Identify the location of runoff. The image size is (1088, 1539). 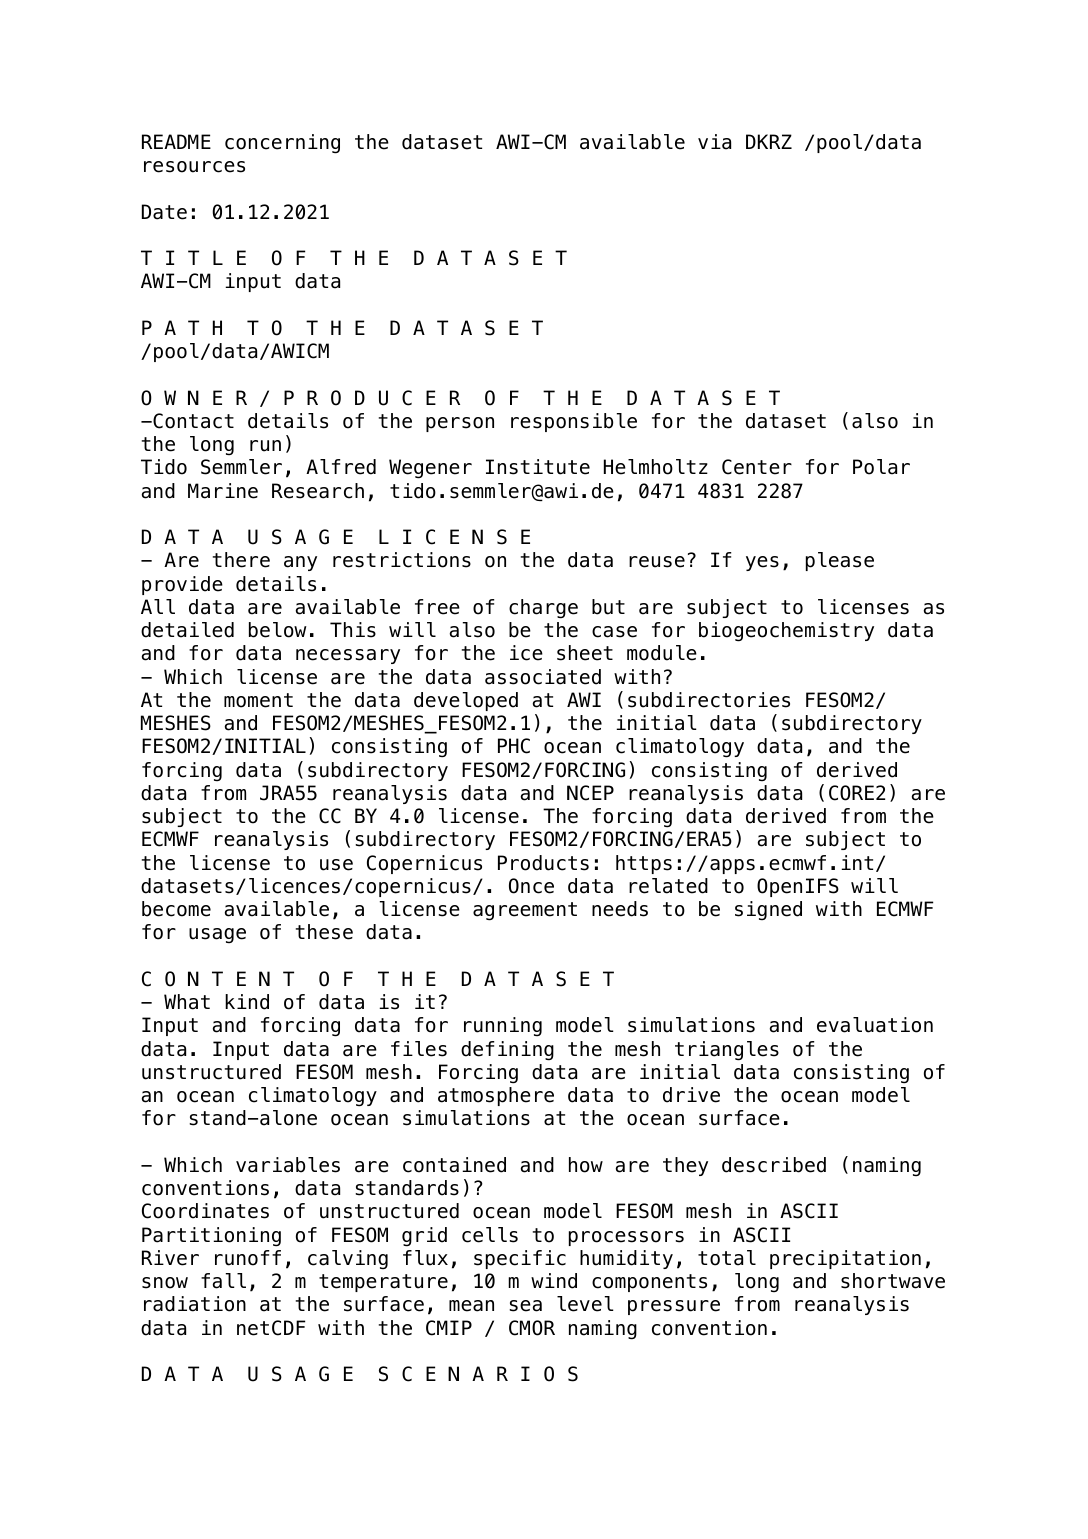
(248, 1258).
